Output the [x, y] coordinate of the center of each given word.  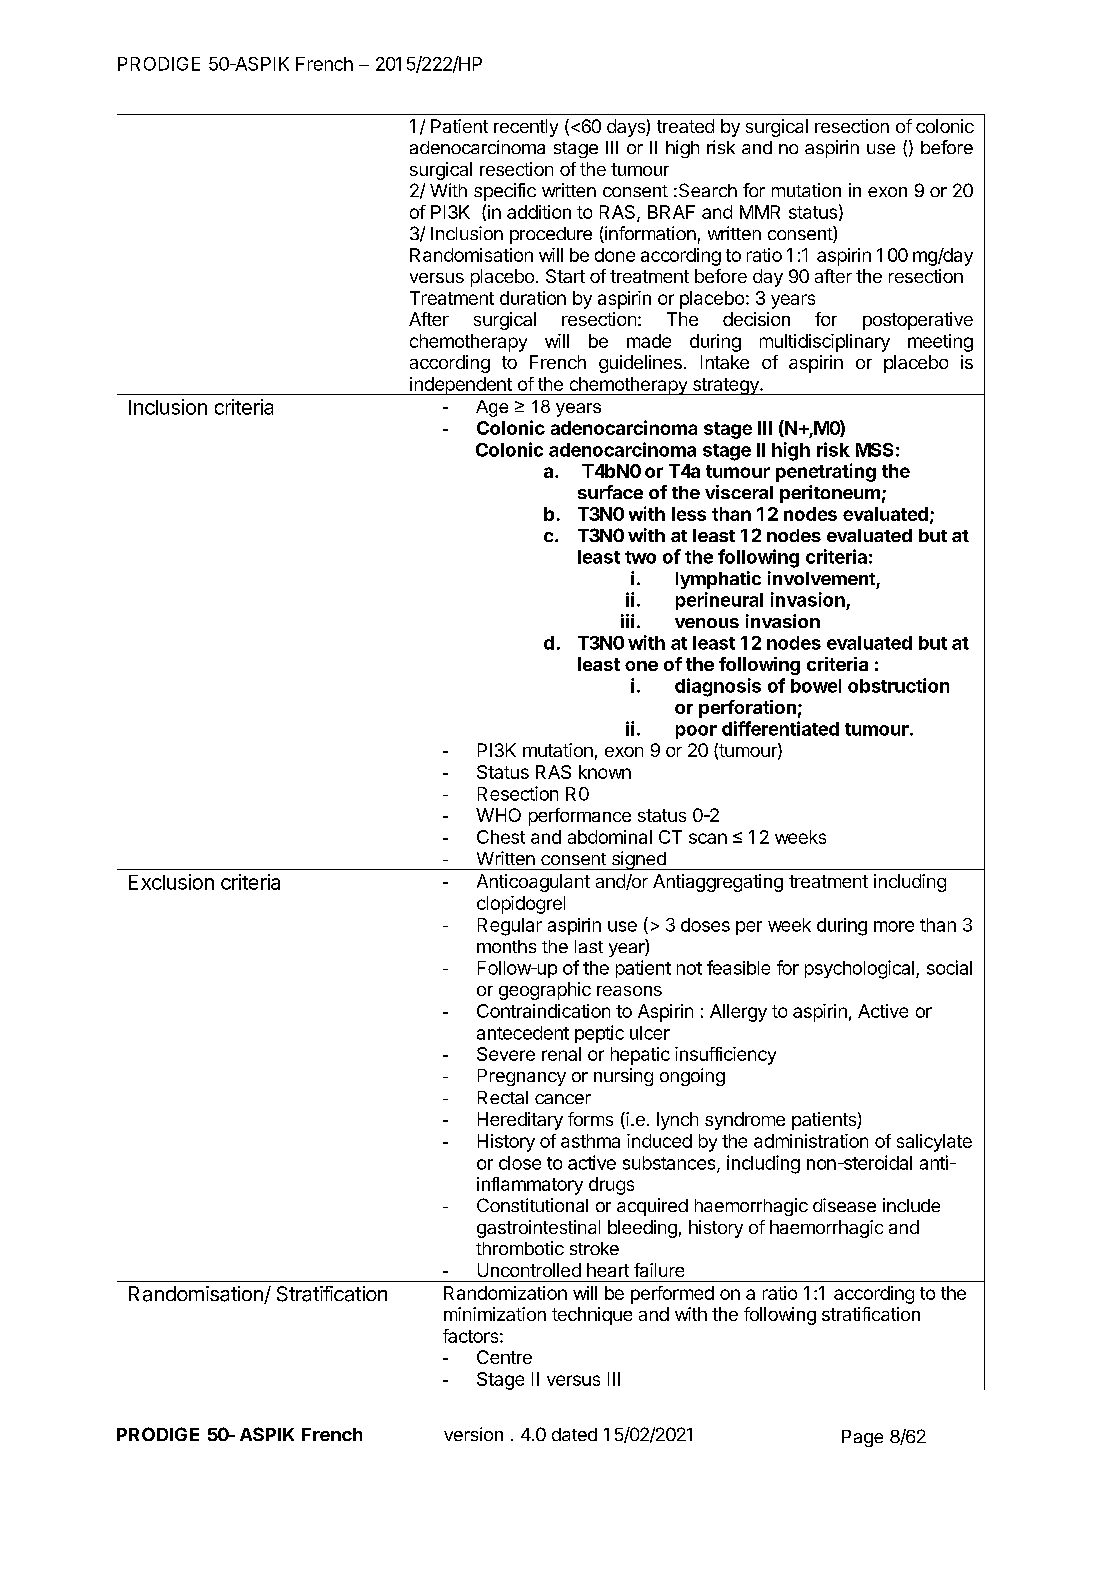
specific [505, 192]
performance [580, 817]
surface [610, 492]
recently [526, 128]
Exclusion [171, 882]
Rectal [503, 1097]
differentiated [780, 728]
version [473, 1434]
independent [461, 386]
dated [574, 1434]
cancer [563, 1099]
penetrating [826, 472]
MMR [760, 212]
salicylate [934, 1143]
